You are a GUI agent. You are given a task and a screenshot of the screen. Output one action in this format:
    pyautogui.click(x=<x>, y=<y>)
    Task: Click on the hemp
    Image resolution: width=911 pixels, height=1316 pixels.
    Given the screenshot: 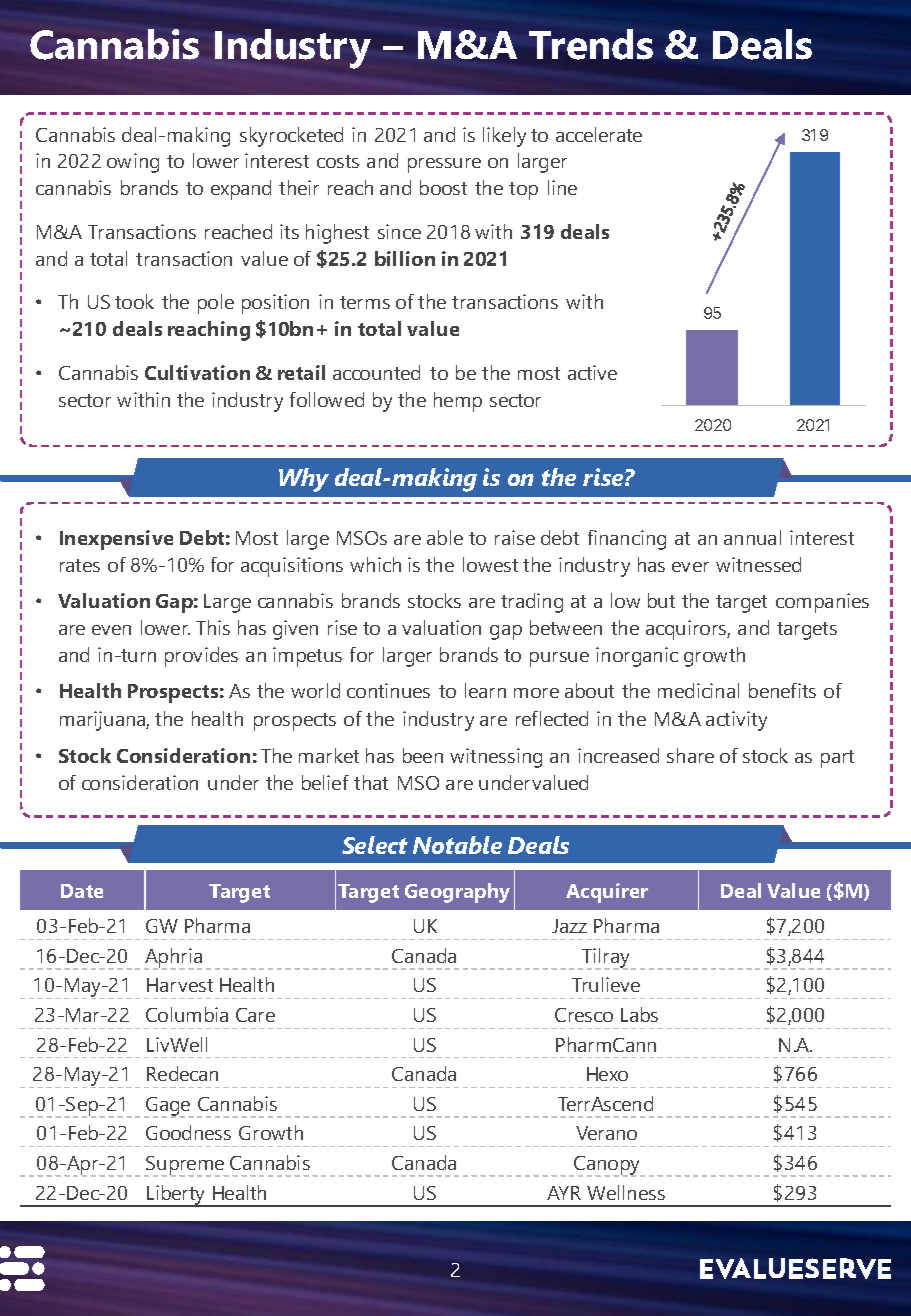 What is the action you would take?
    pyautogui.click(x=458, y=402)
